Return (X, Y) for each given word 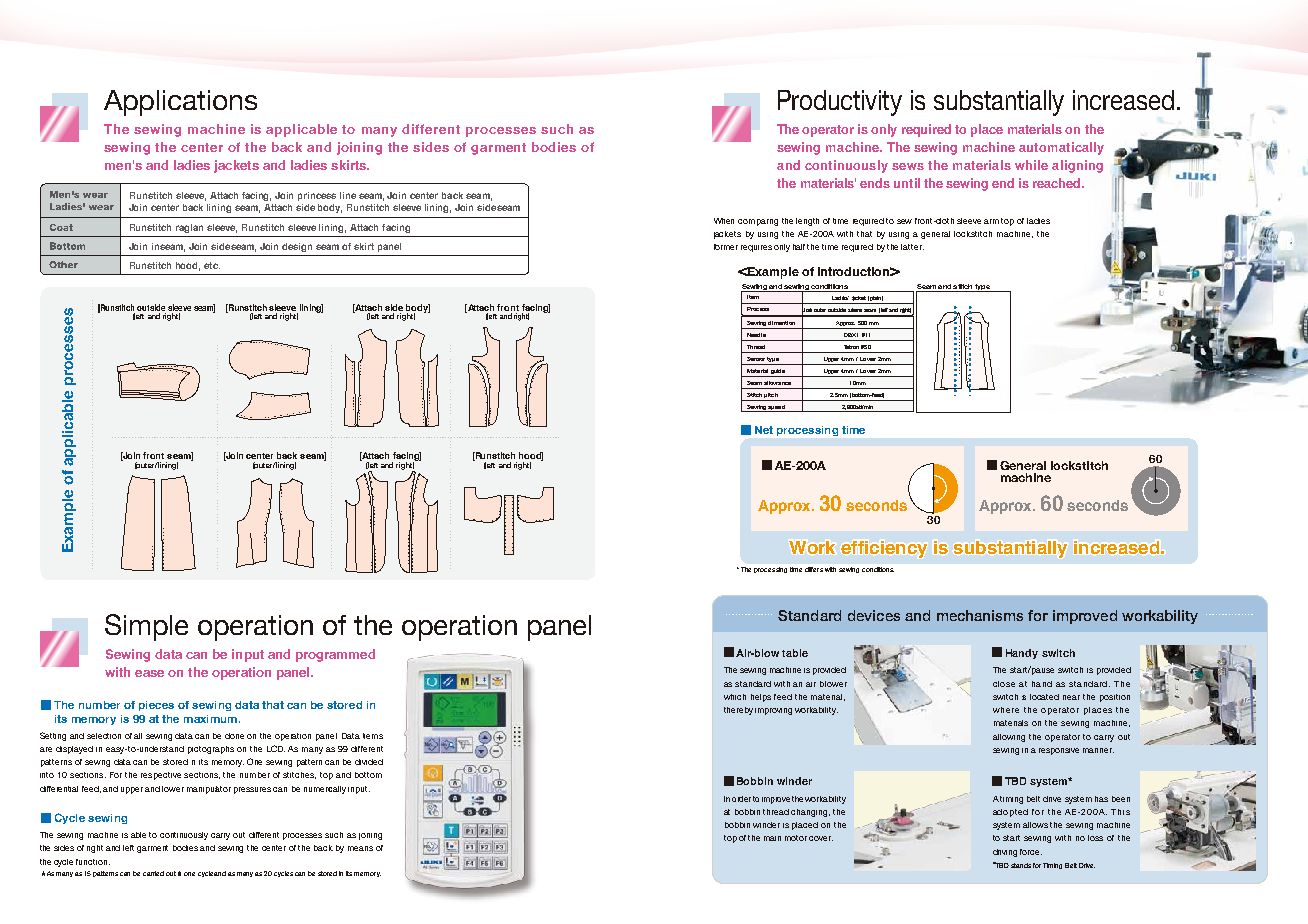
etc (212, 265)
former (726, 247)
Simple (146, 627)
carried (153, 873)
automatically (1061, 148)
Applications (180, 103)
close (1004, 684)
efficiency (884, 549)
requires (756, 248)
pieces (156, 706)
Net (764, 430)
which (735, 697)
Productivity (840, 103)
